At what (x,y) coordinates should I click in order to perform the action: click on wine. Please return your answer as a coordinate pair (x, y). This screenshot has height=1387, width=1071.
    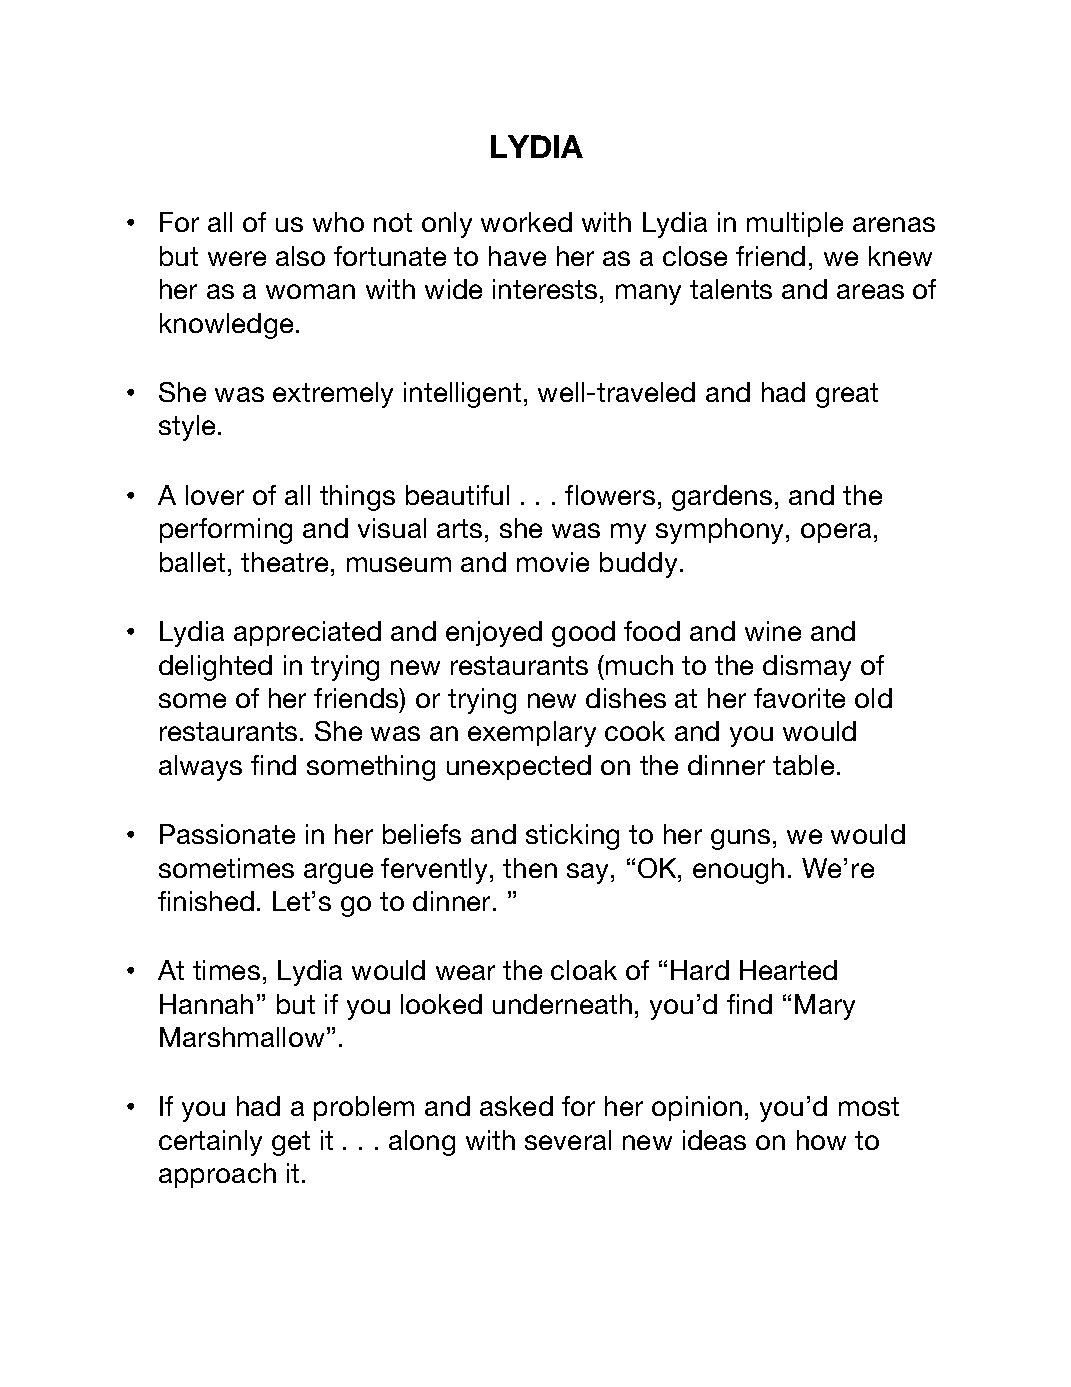
    Looking at the image, I should click on (773, 631).
